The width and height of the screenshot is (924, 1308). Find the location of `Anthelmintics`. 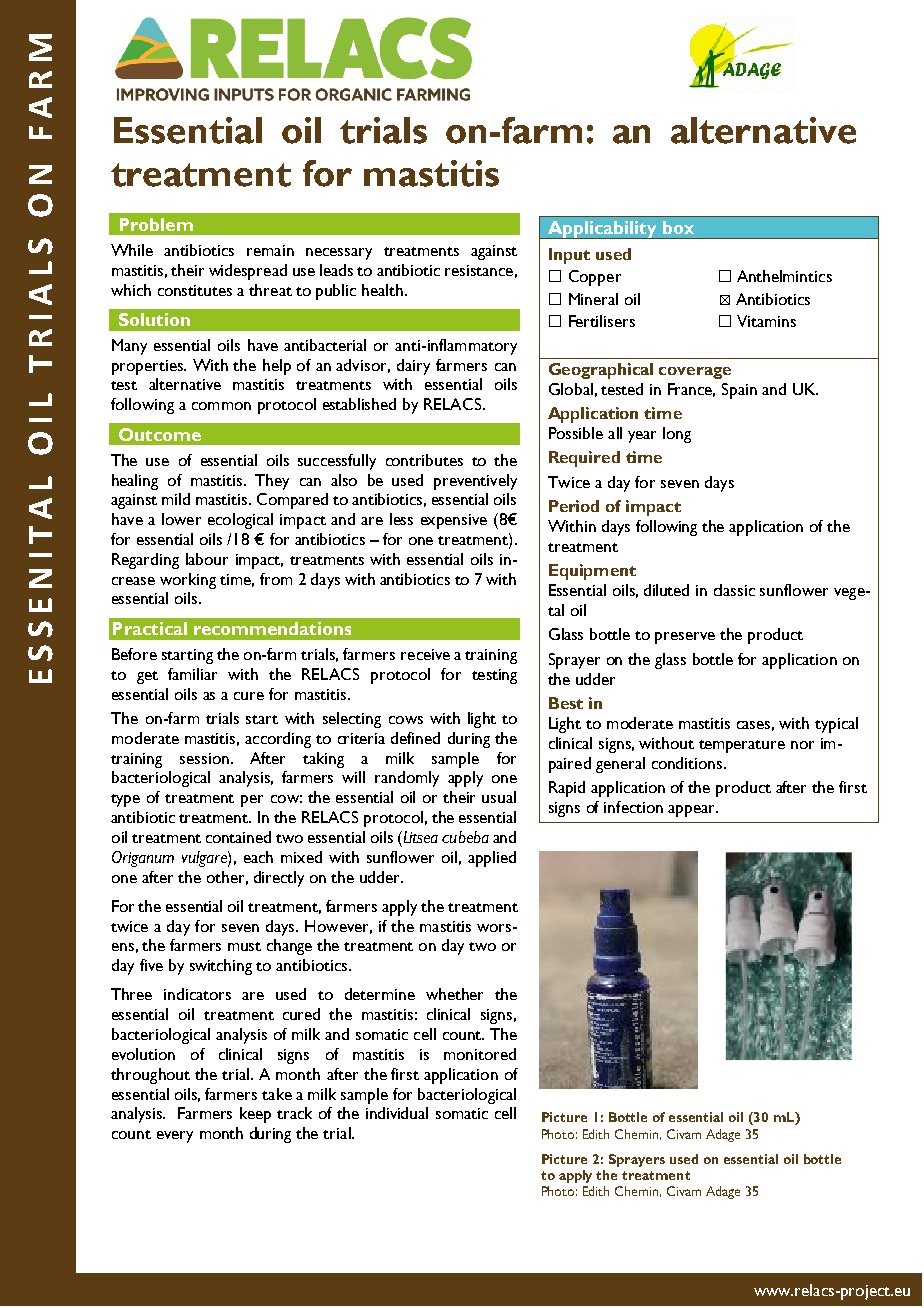

Anthelmintics is located at coordinates (784, 276).
